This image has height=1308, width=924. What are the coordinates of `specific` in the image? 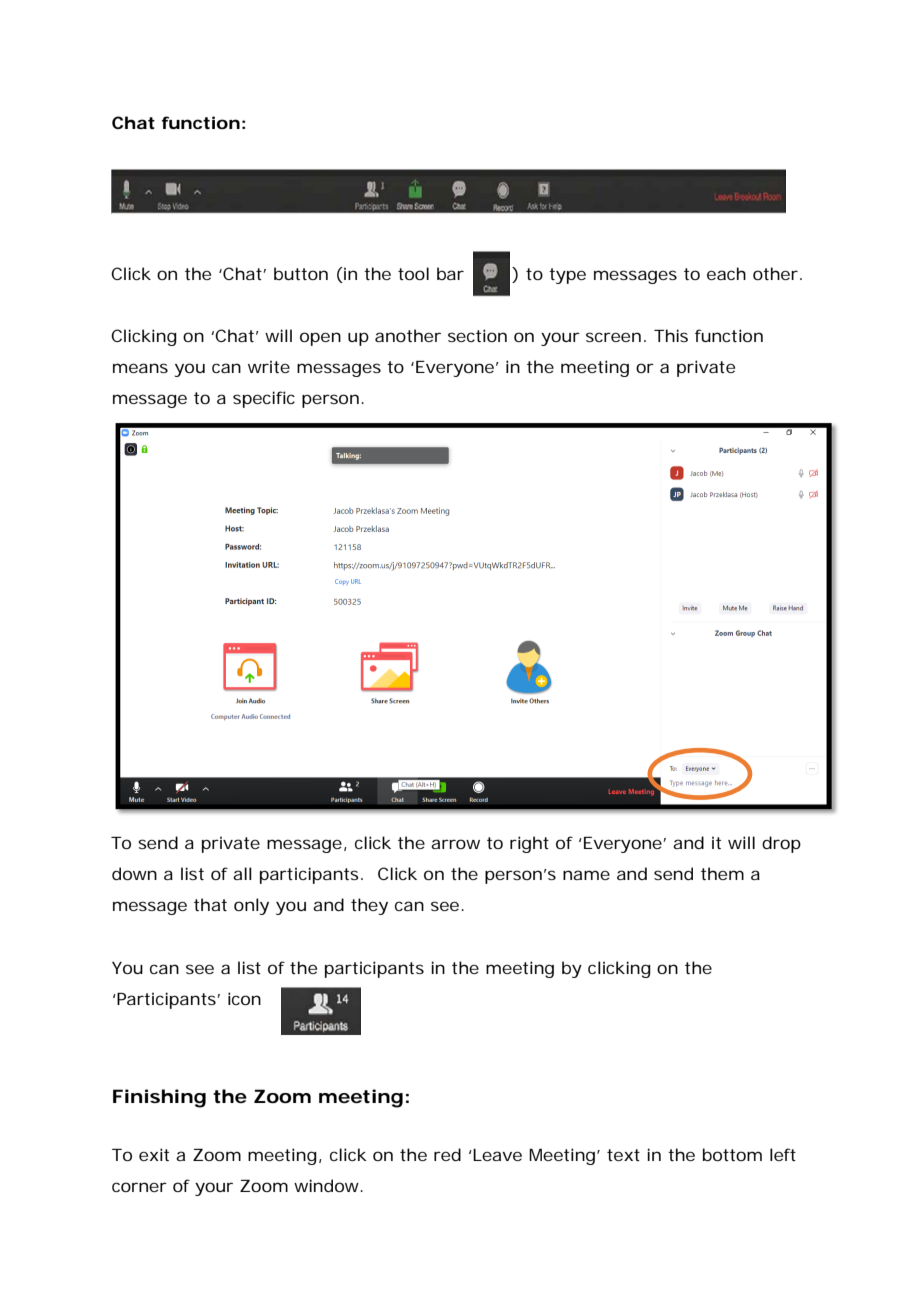 It's located at (264, 399).
